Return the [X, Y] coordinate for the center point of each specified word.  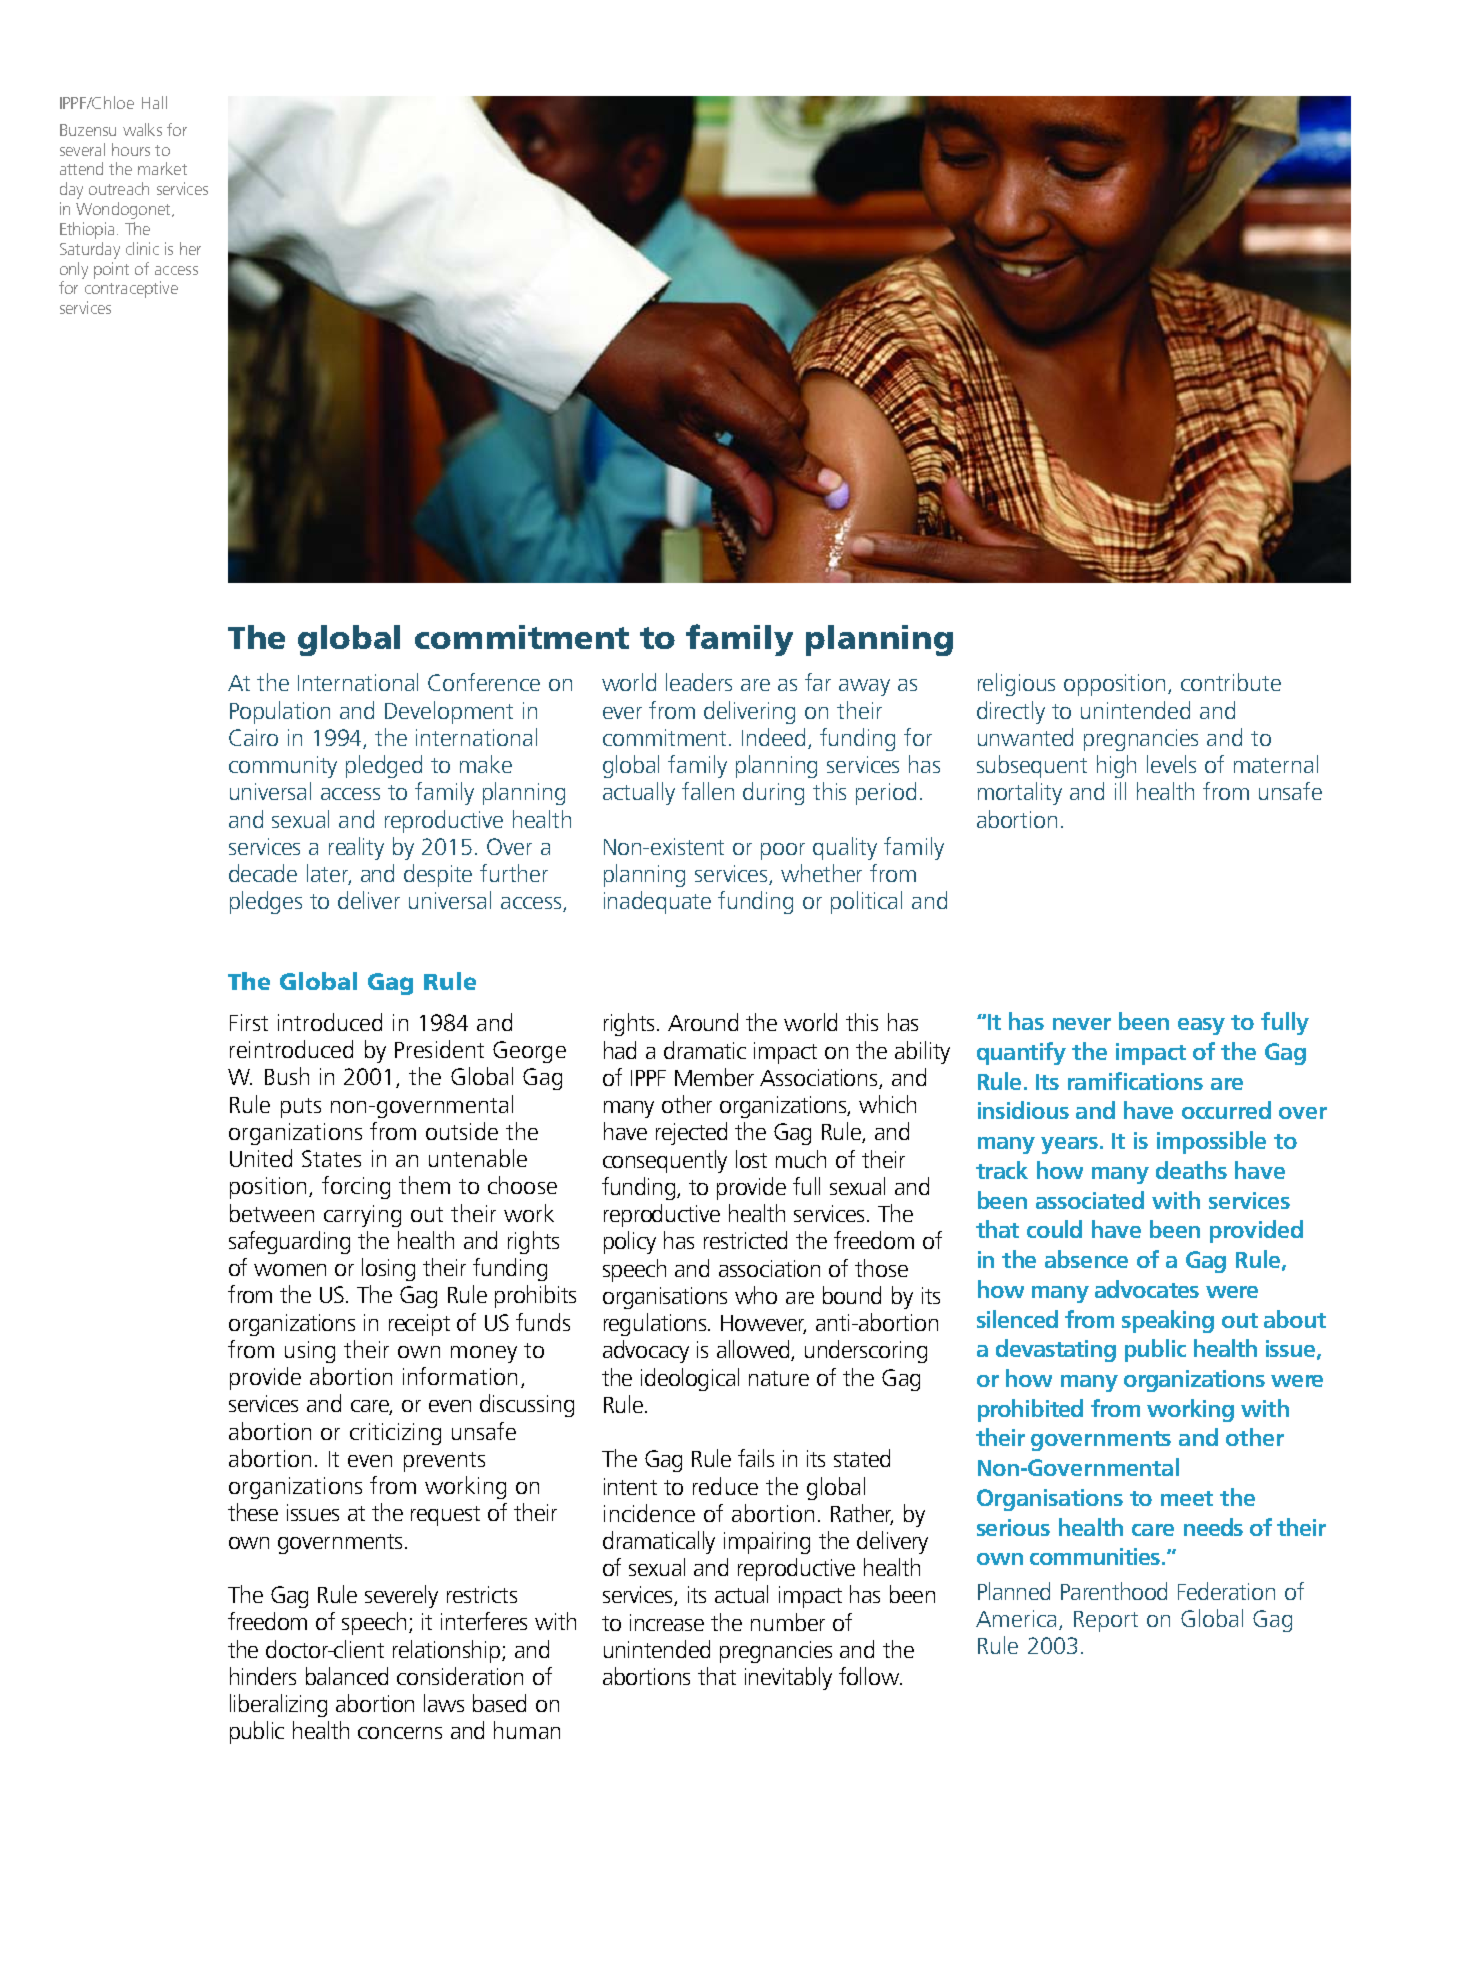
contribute [1231, 682]
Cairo [253, 737]
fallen [708, 791]
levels [1171, 764]
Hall [154, 102]
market [162, 168]
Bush [287, 1076]
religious [1016, 684]
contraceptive [131, 289]
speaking [1168, 1321]
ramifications [1135, 1081]
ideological [690, 1379]
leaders [699, 682]
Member [714, 1077]
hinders [263, 1676]
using [310, 1352]
